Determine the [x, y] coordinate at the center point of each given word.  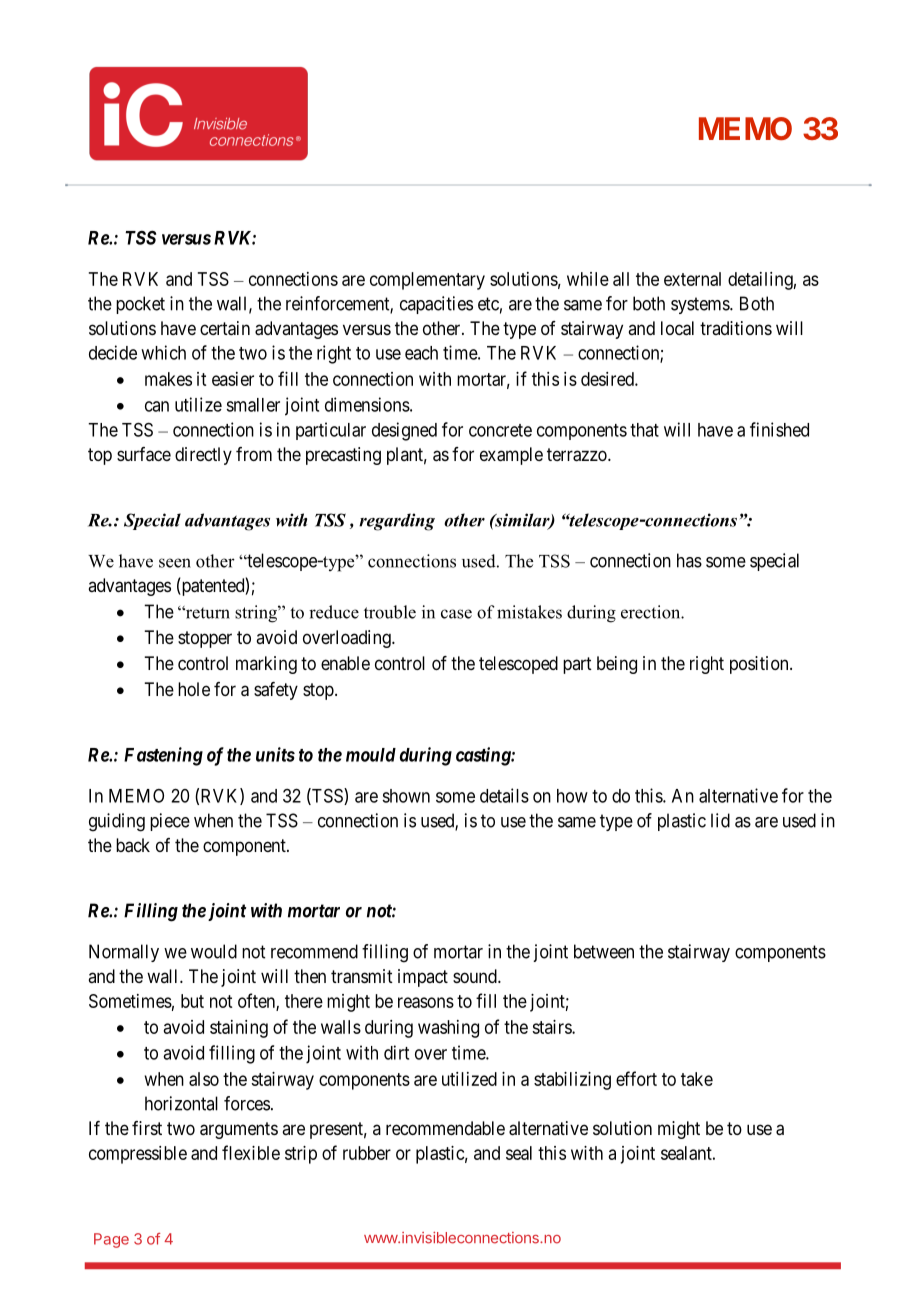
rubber [367, 1153]
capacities [436, 305]
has [689, 560]
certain [225, 328]
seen [175, 563]
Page [111, 1240]
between [604, 951]
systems [701, 305]
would [214, 951]
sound [476, 976]
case [456, 614]
